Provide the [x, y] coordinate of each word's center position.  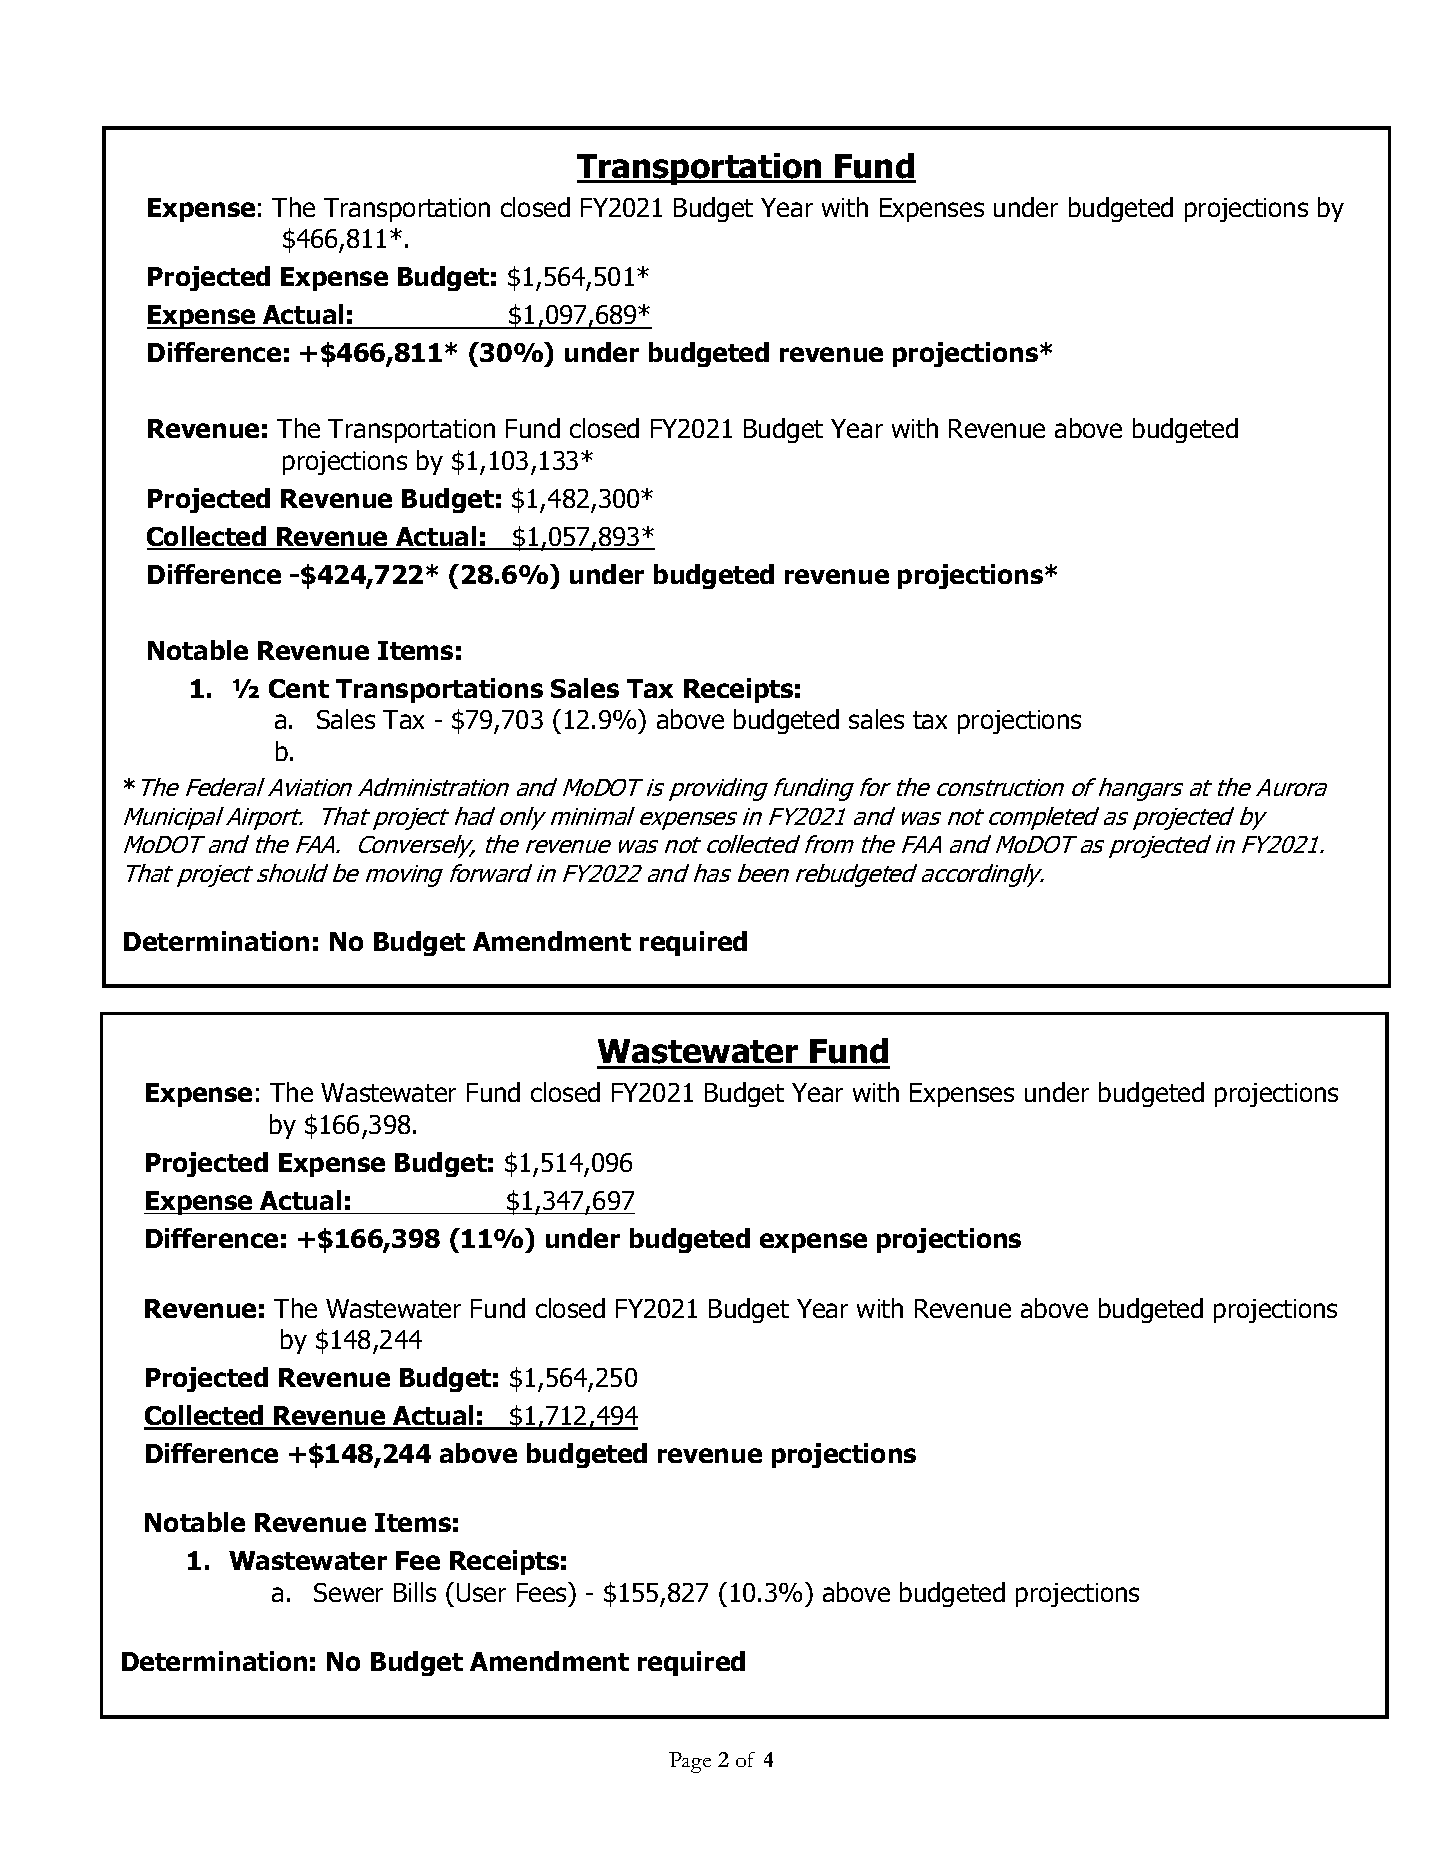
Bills [415, 1592]
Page [690, 1762]
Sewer [348, 1592]
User [481, 1592]
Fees [543, 1592]
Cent [299, 688]
